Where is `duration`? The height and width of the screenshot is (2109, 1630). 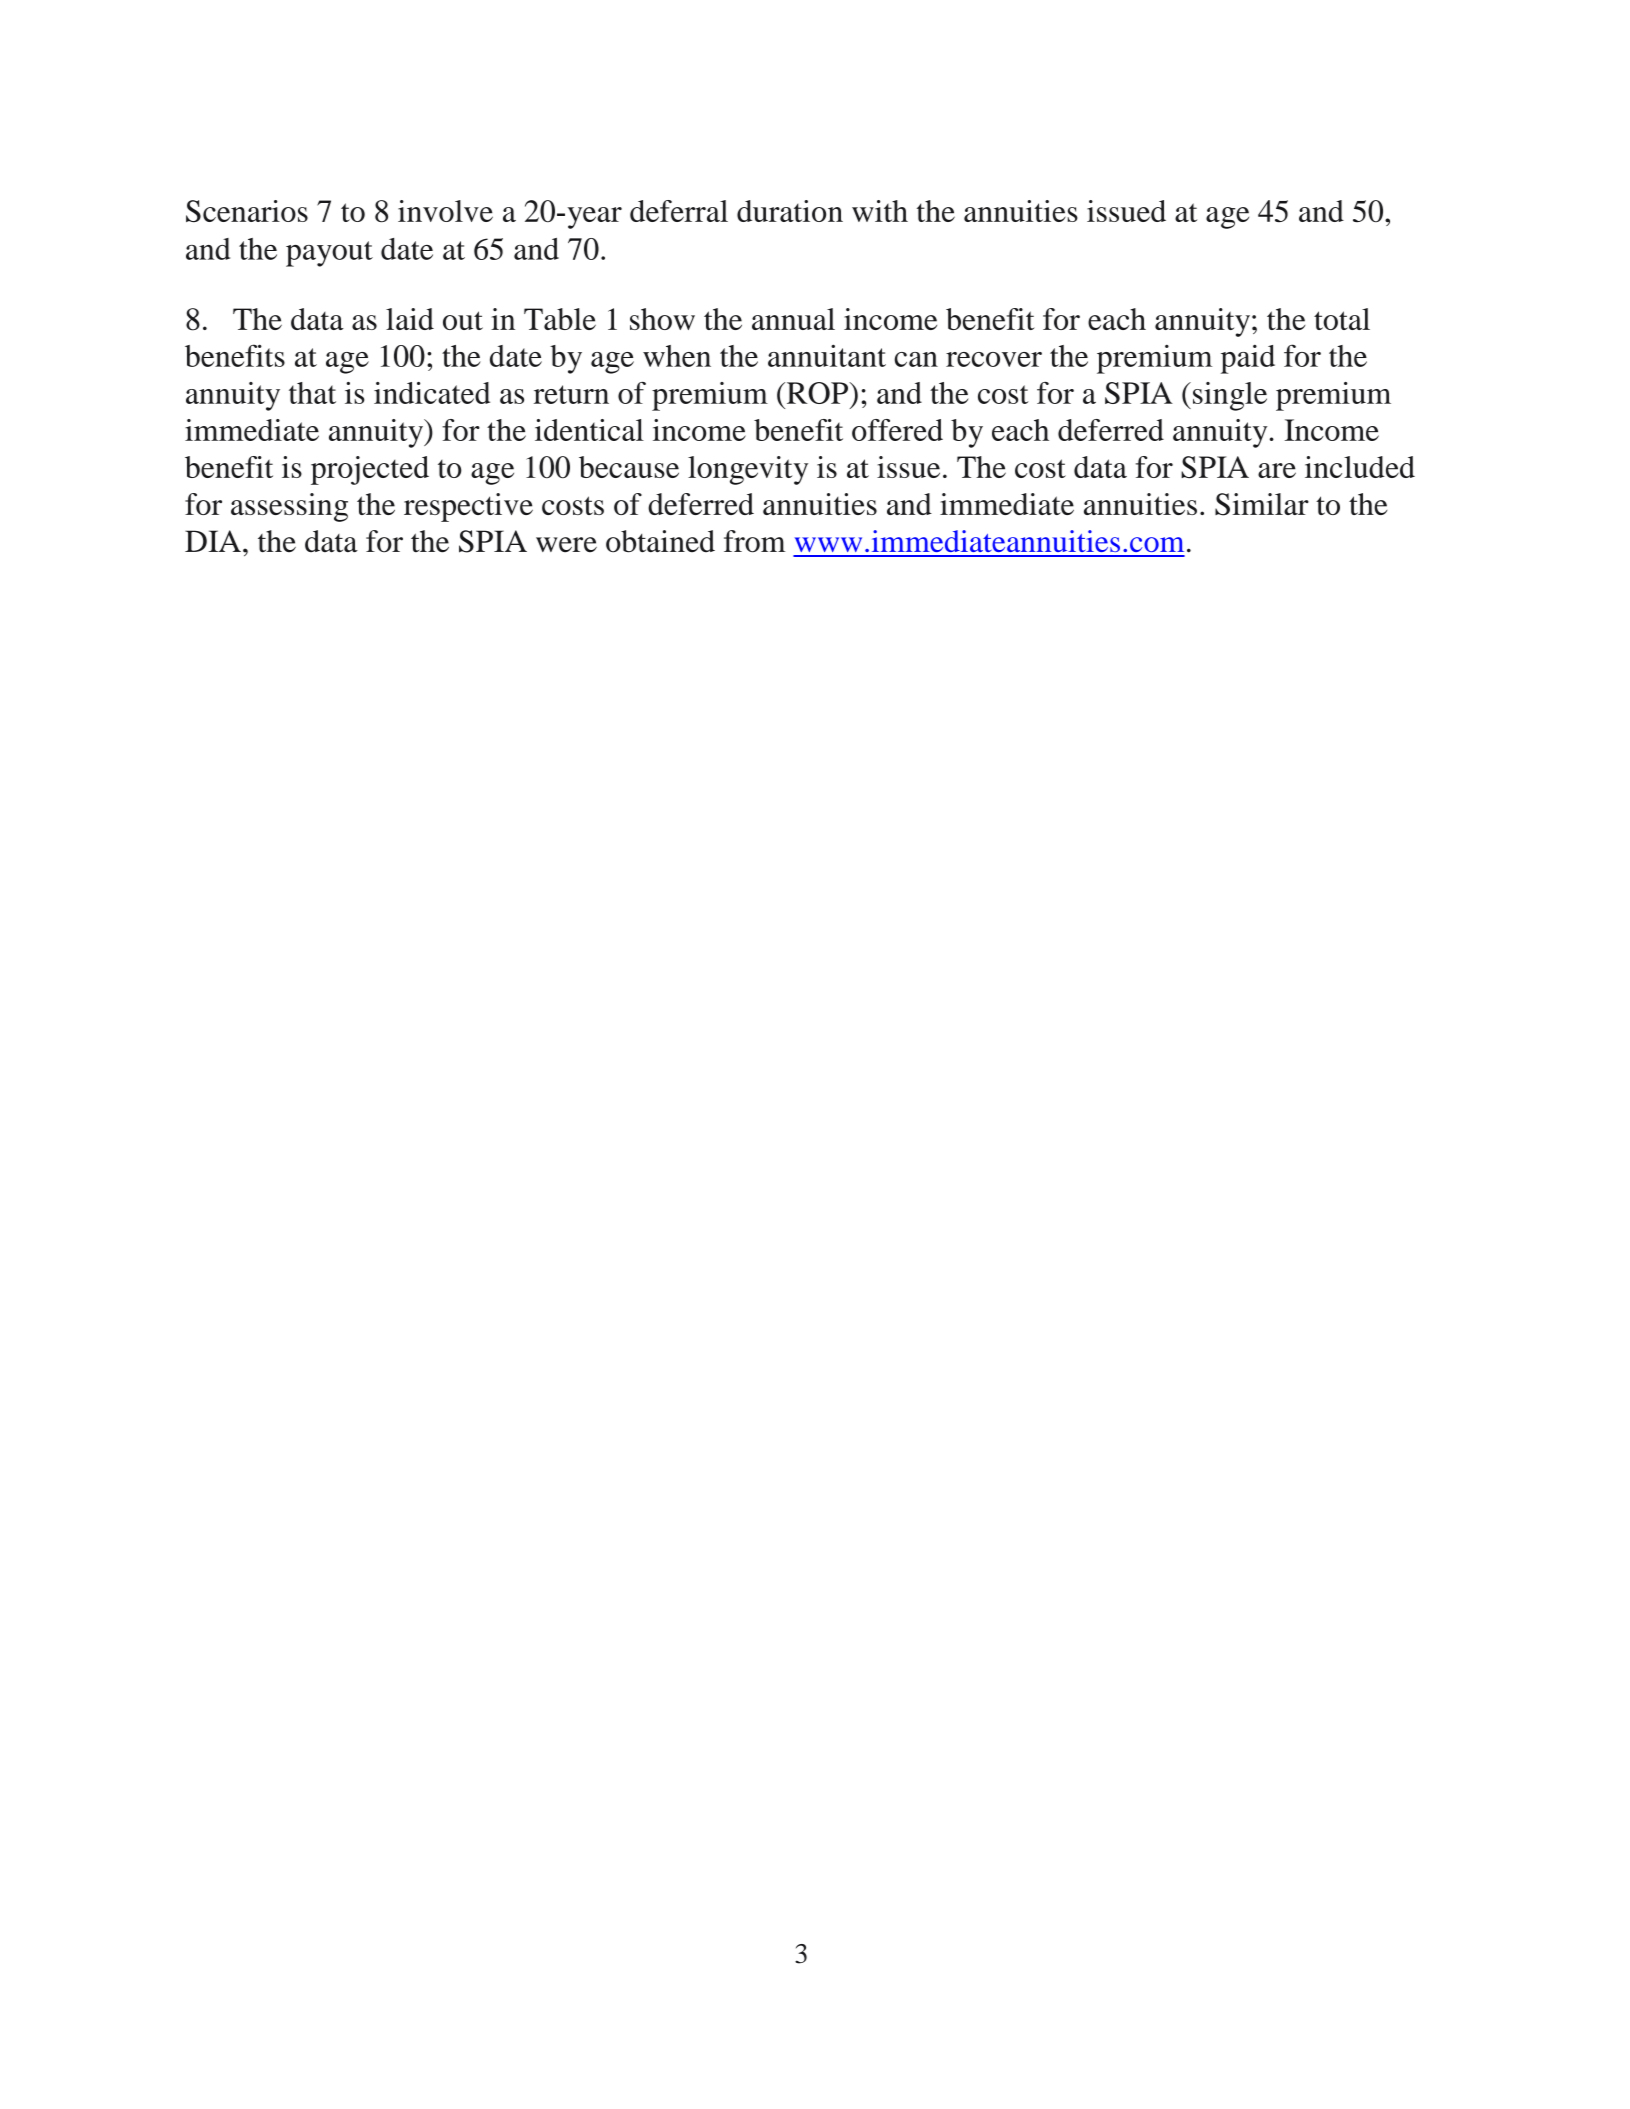
duration is located at coordinates (790, 211).
